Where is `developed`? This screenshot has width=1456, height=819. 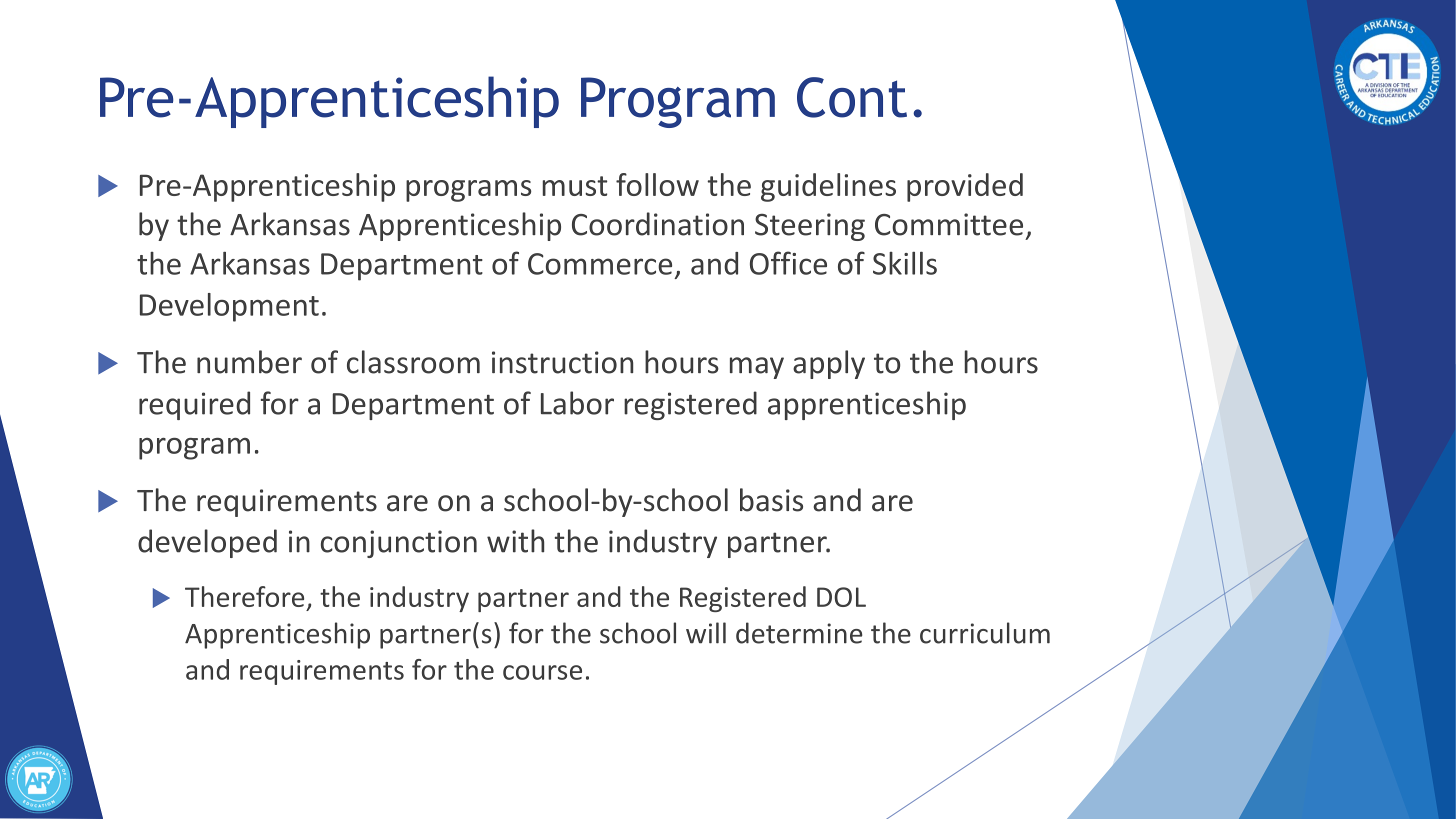
developed is located at coordinates (207, 543).
